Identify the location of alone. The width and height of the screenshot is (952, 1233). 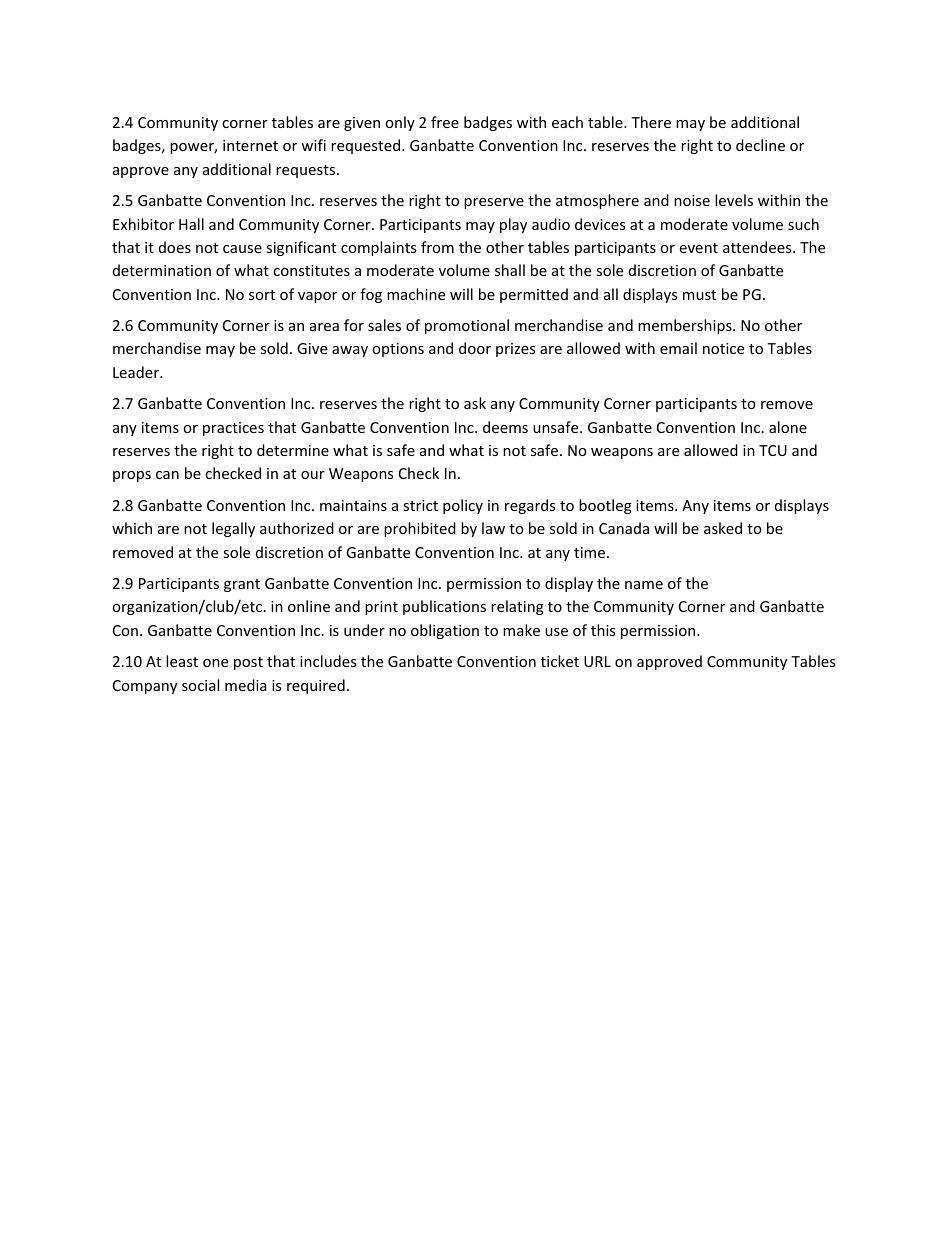
(788, 427).
